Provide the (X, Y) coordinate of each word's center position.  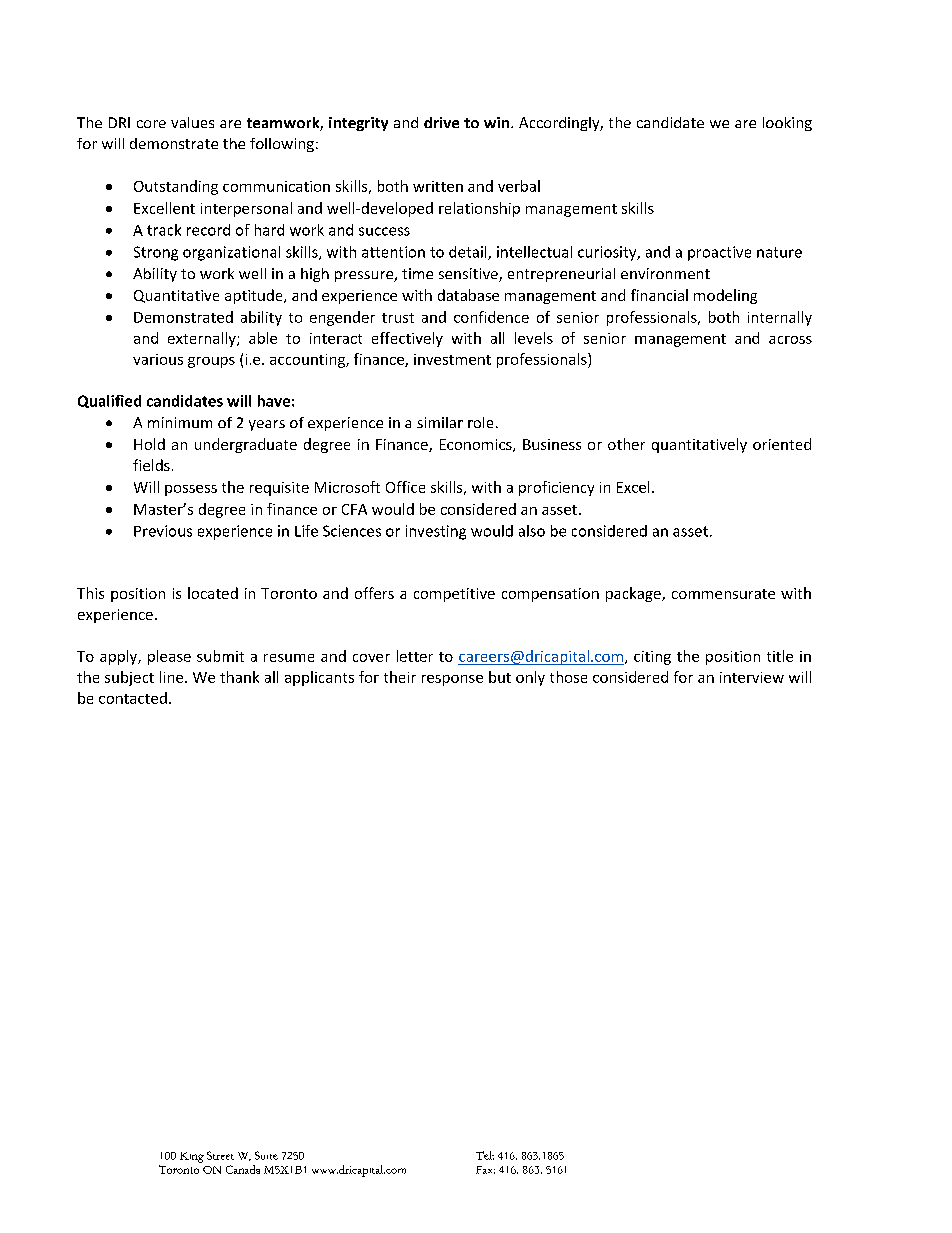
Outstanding (176, 187)
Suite (266, 1155)
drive (441, 122)
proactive (719, 253)
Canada (243, 1169)
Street (220, 1155)
